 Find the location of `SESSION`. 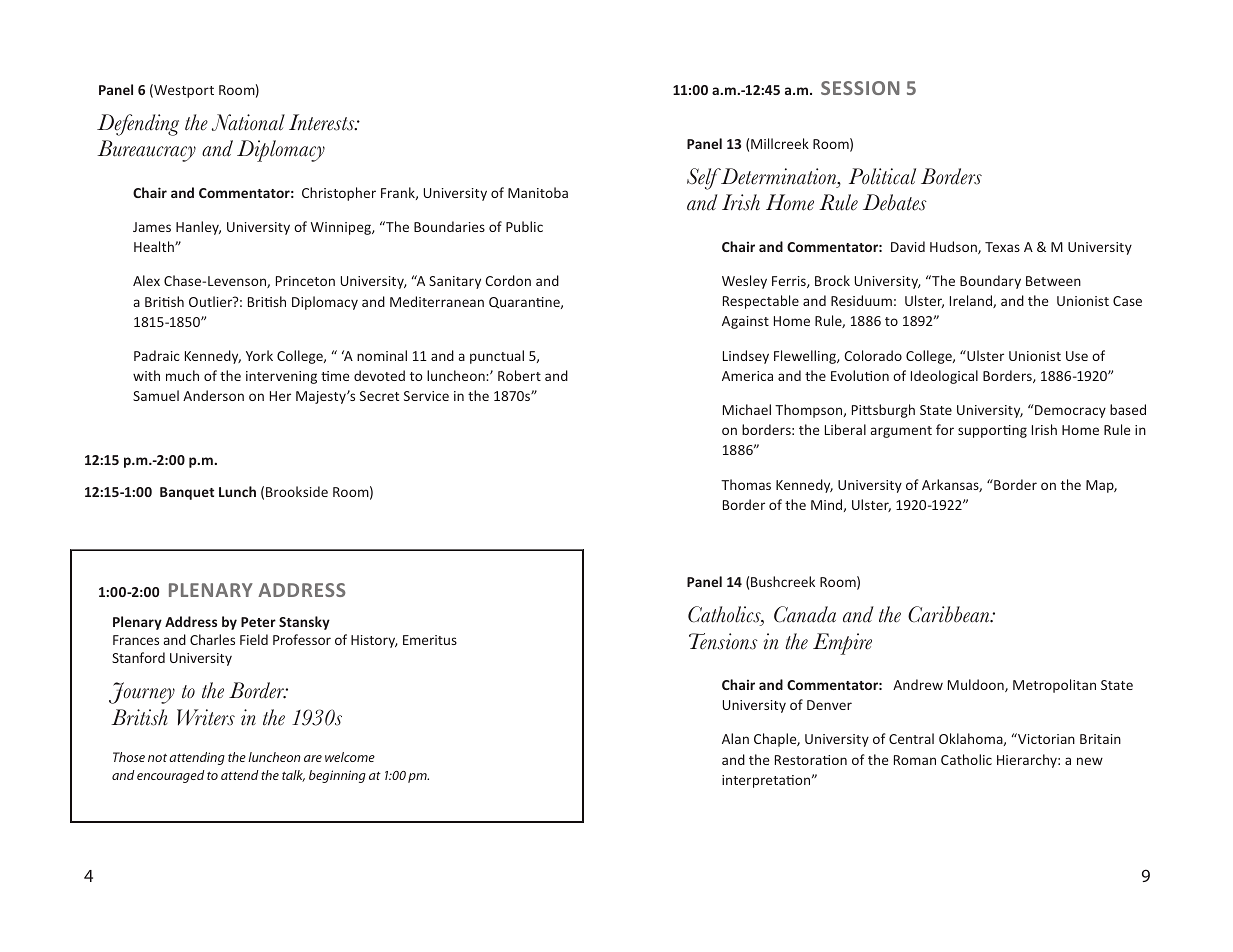

SESSION is located at coordinates (860, 88).
